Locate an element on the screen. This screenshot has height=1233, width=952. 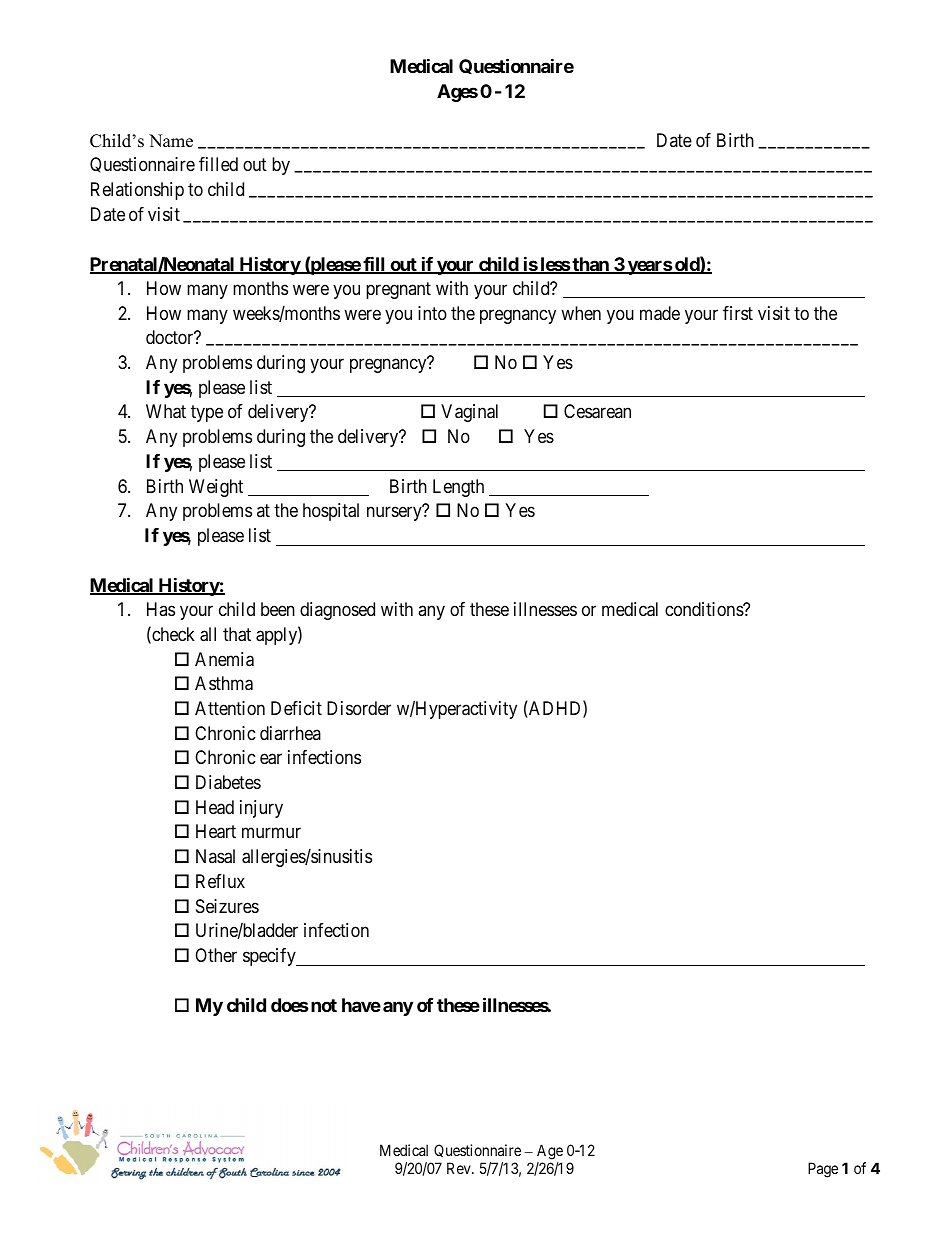
type is located at coordinates (207, 414).
